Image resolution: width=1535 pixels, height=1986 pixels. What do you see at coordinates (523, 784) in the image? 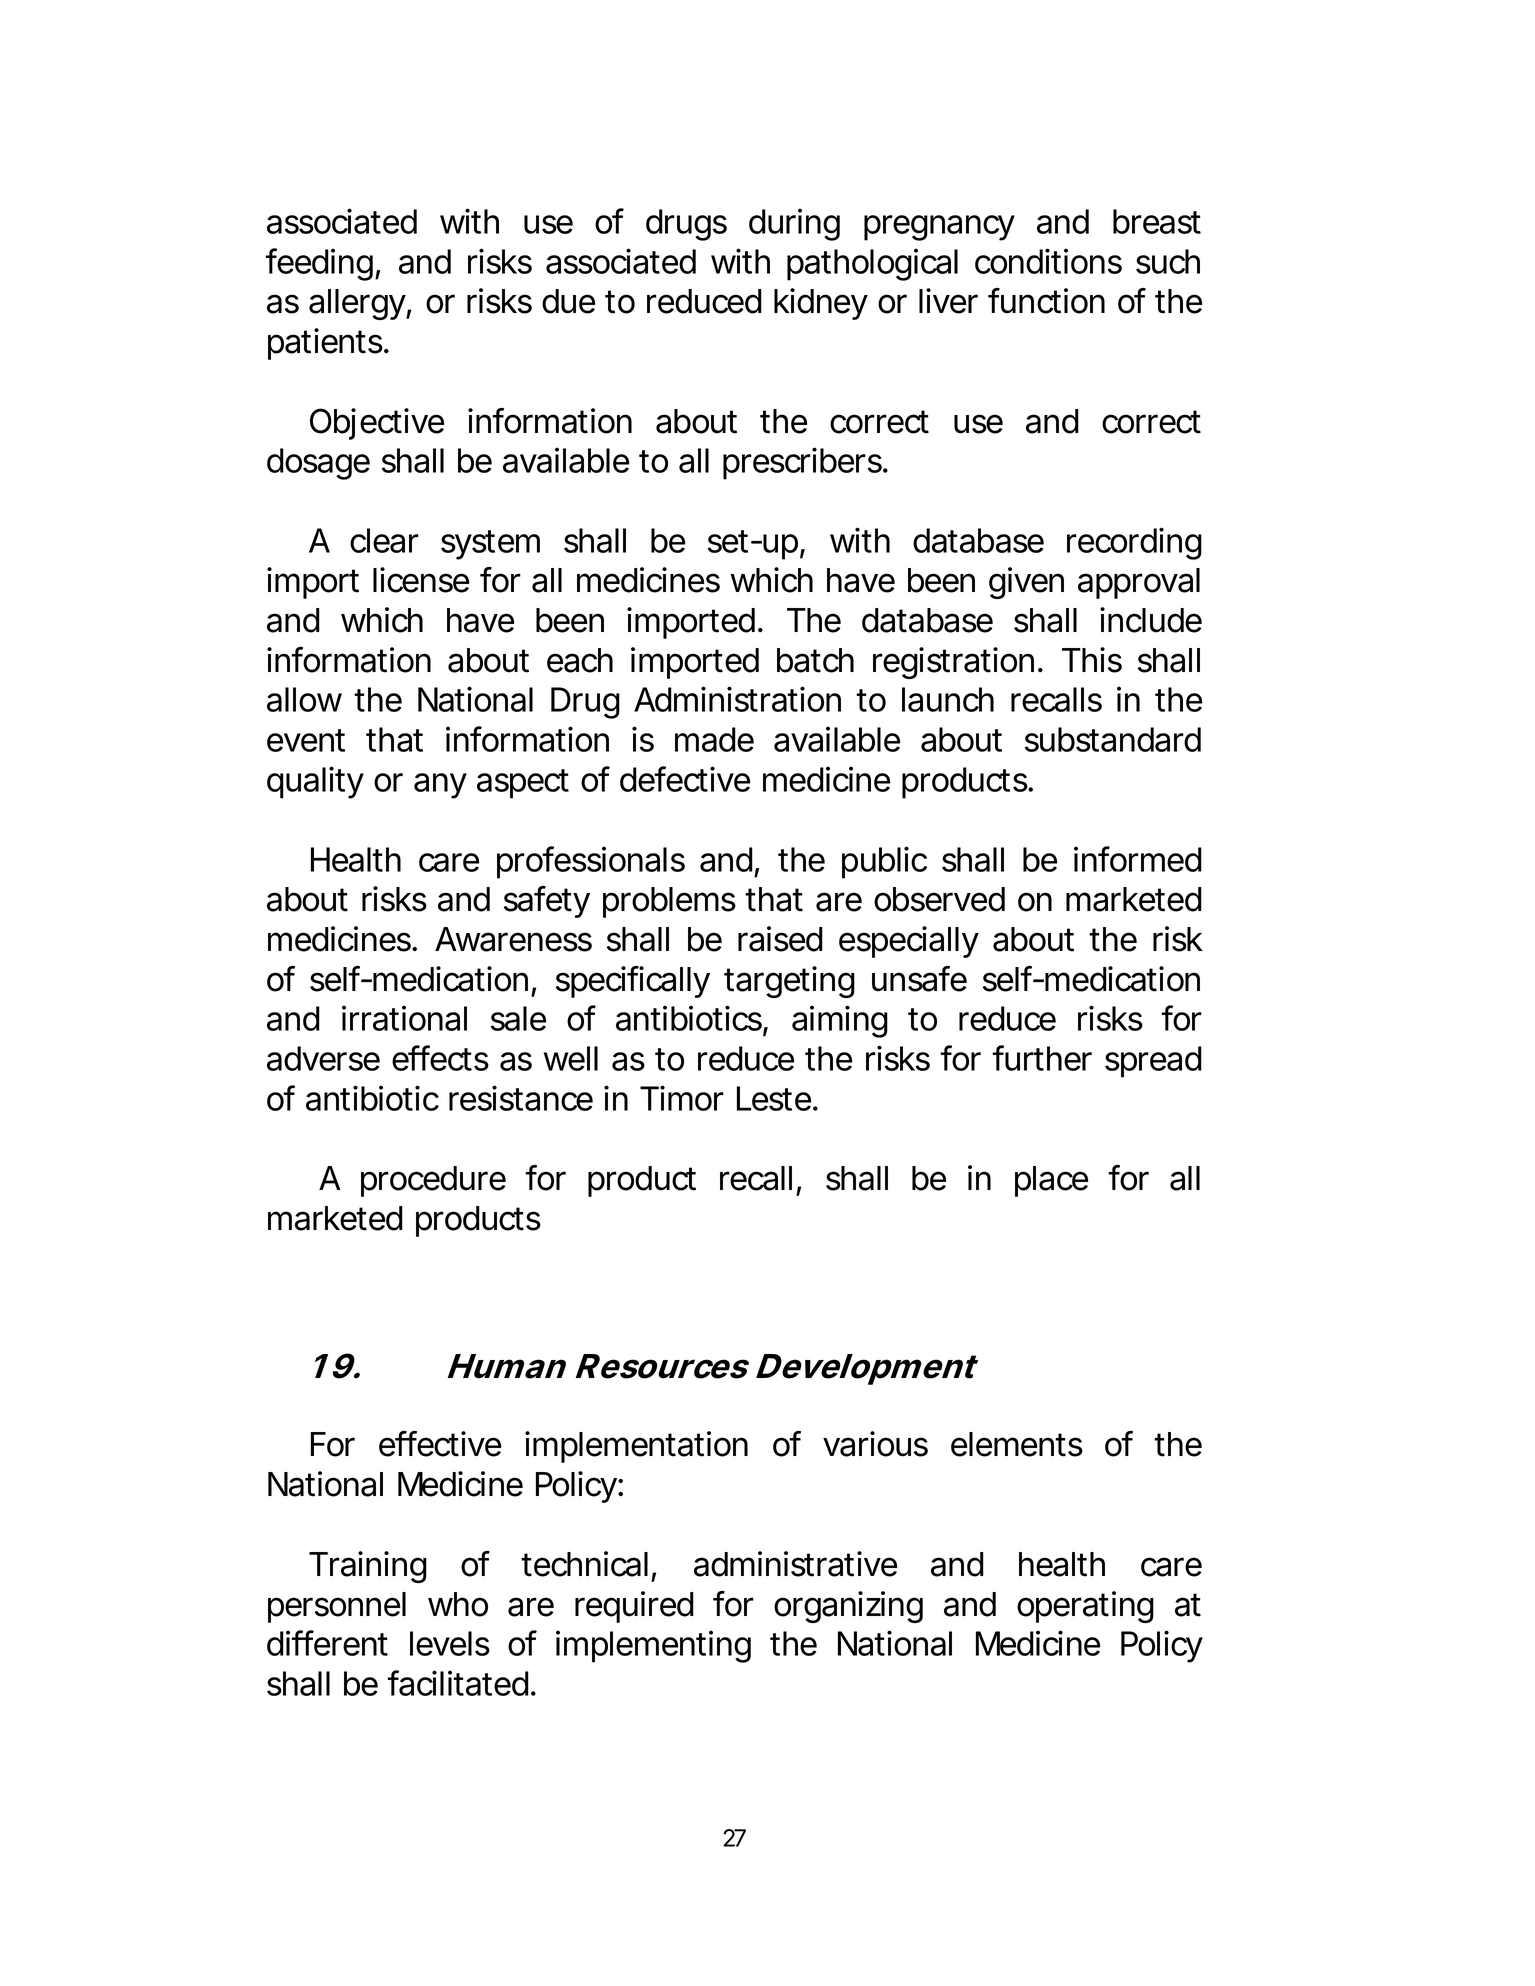
I see `aspect` at bounding box center [523, 784].
